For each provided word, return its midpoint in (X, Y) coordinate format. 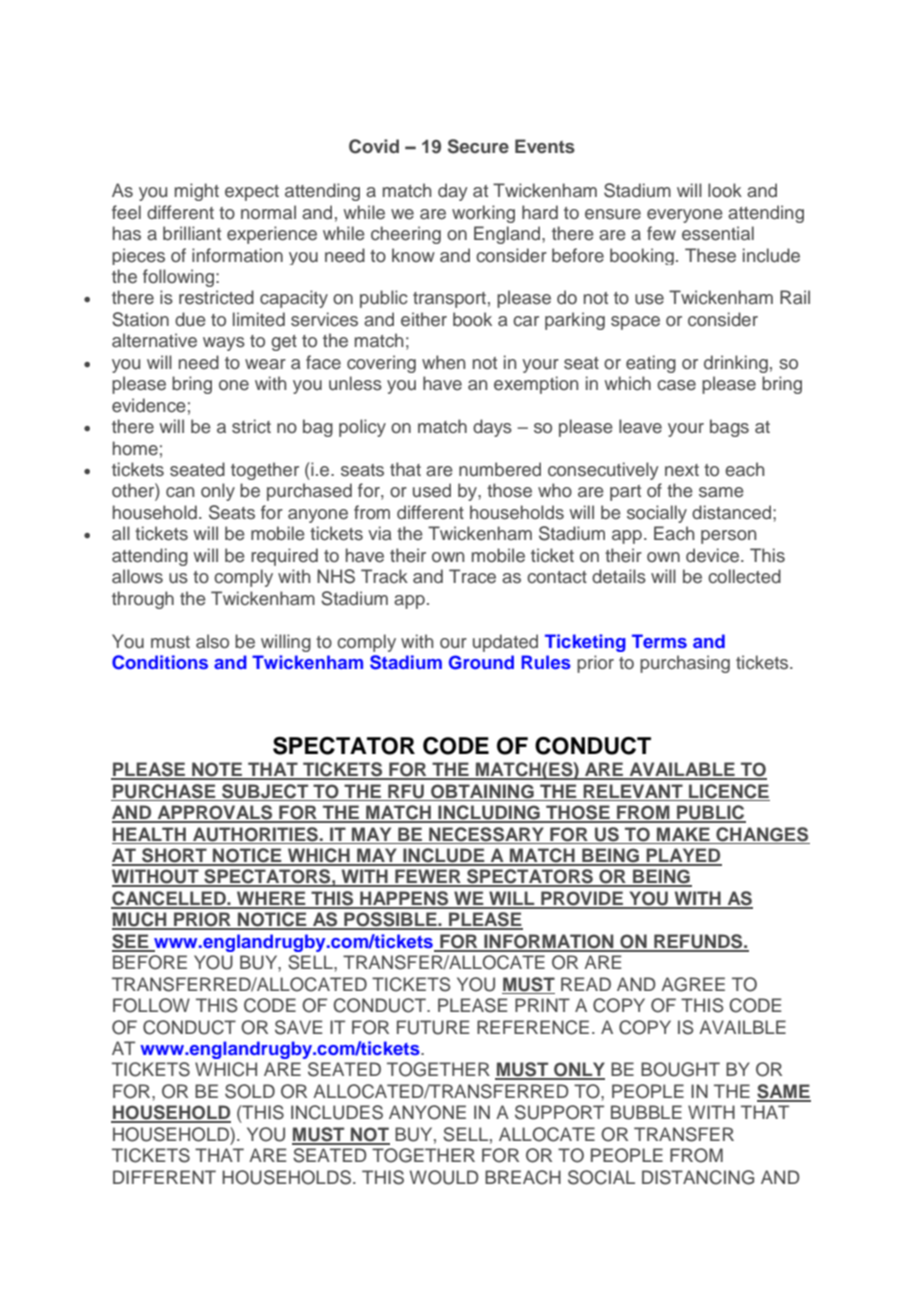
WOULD (444, 1177)
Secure (478, 146)
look (725, 190)
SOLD (250, 1091)
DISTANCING (698, 1177)
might (197, 192)
